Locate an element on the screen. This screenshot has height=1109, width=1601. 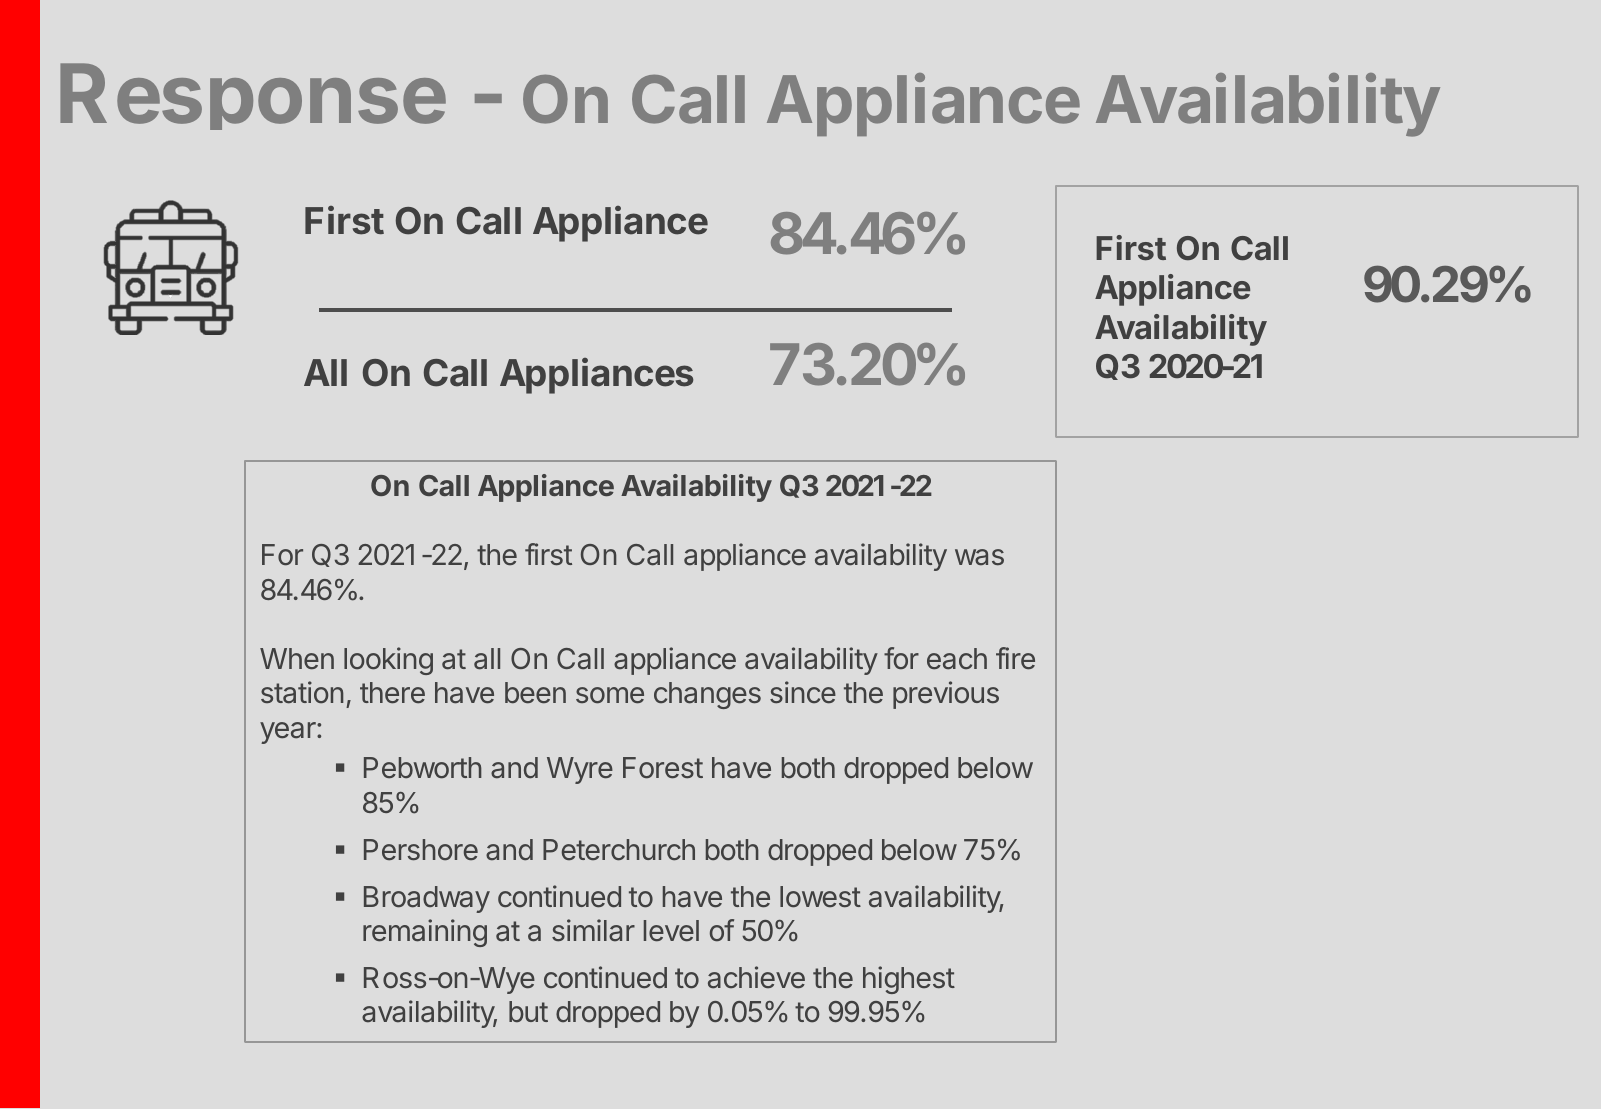
Response is located at coordinates (253, 96).
